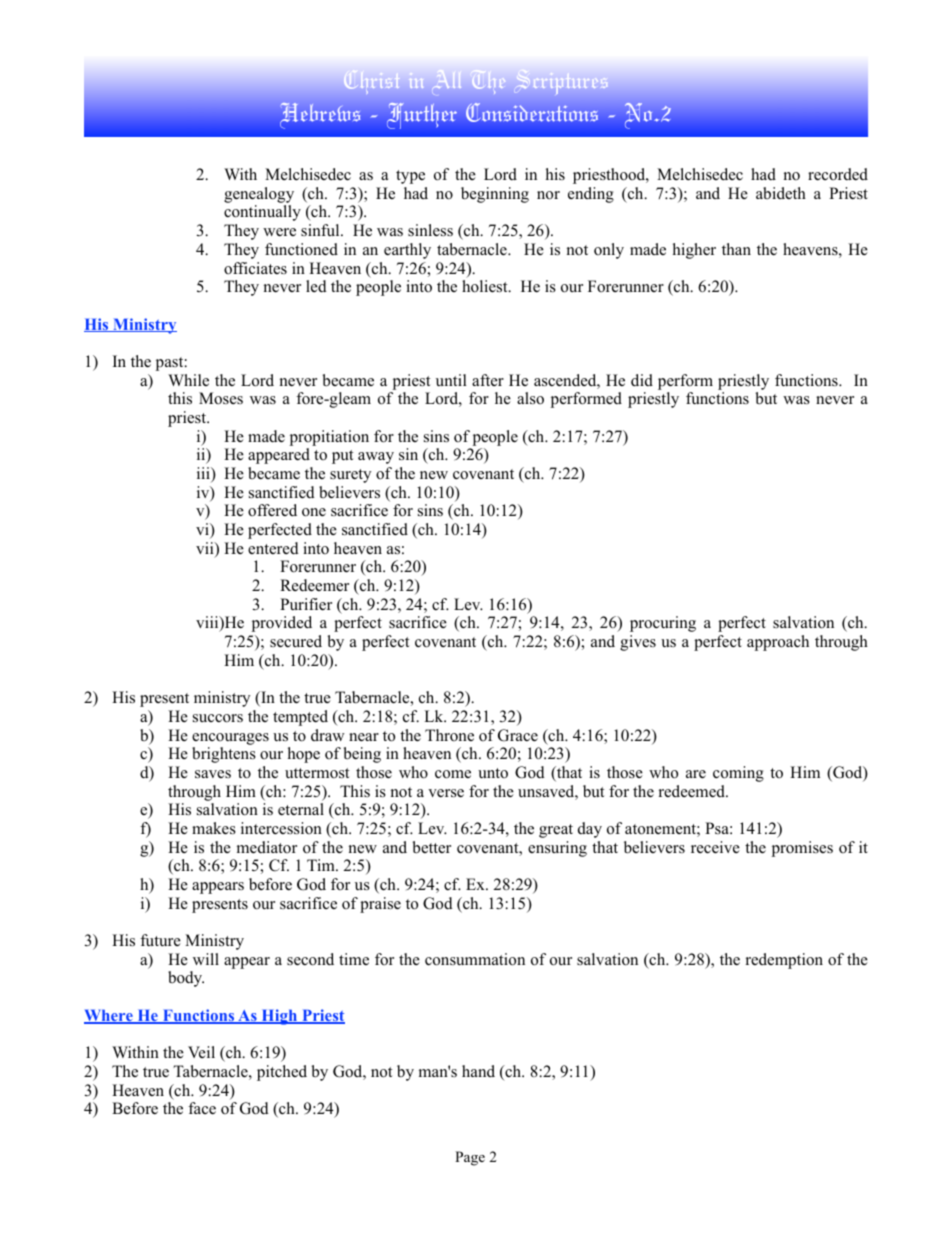 The width and height of the page is (952, 1233). Describe the element at coordinates (470, 1158) in the page. I see `Page` at that location.
